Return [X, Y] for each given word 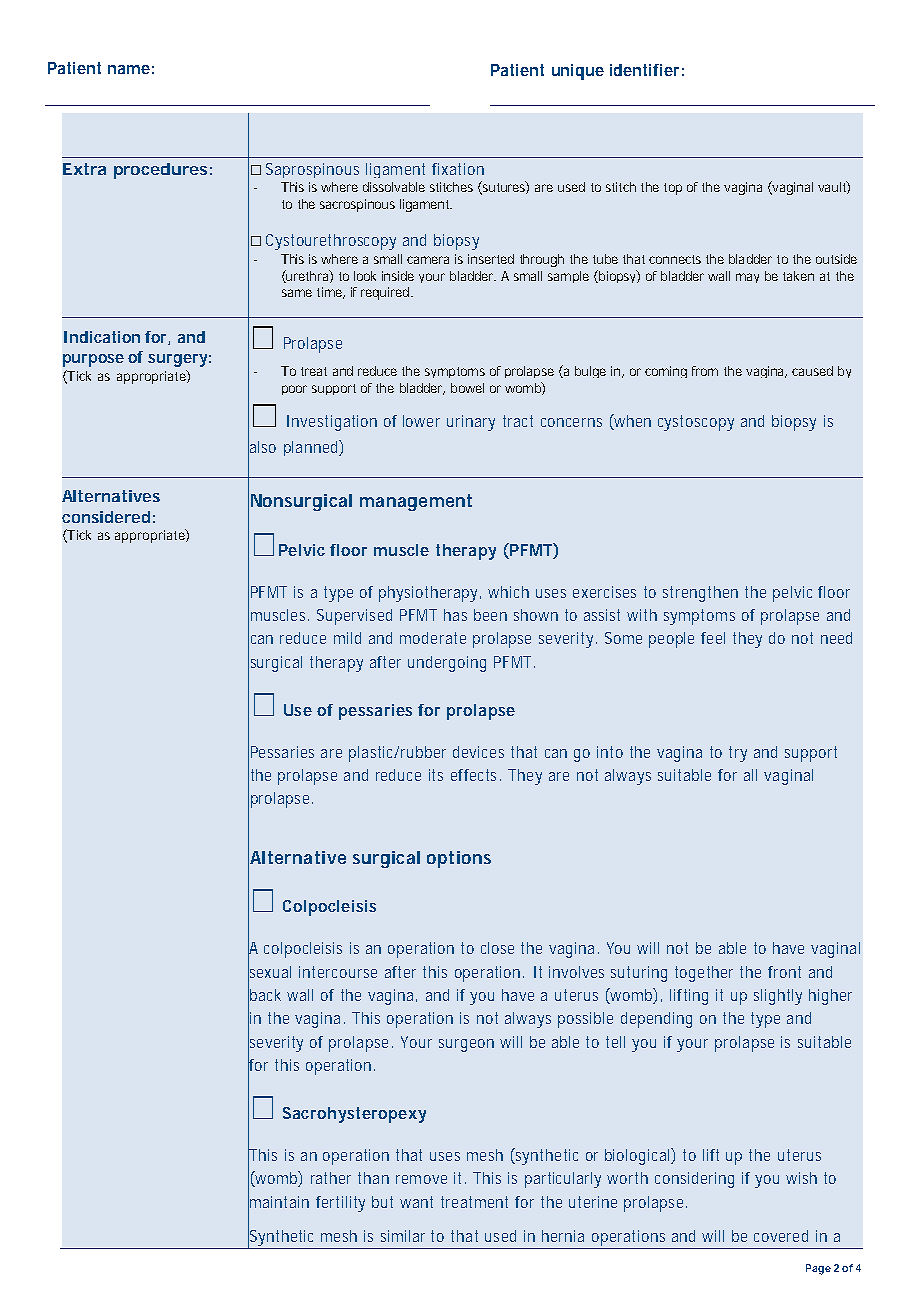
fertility [340, 1204]
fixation [458, 169]
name [129, 69]
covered [781, 1236]
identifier [644, 70]
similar [403, 1236]
